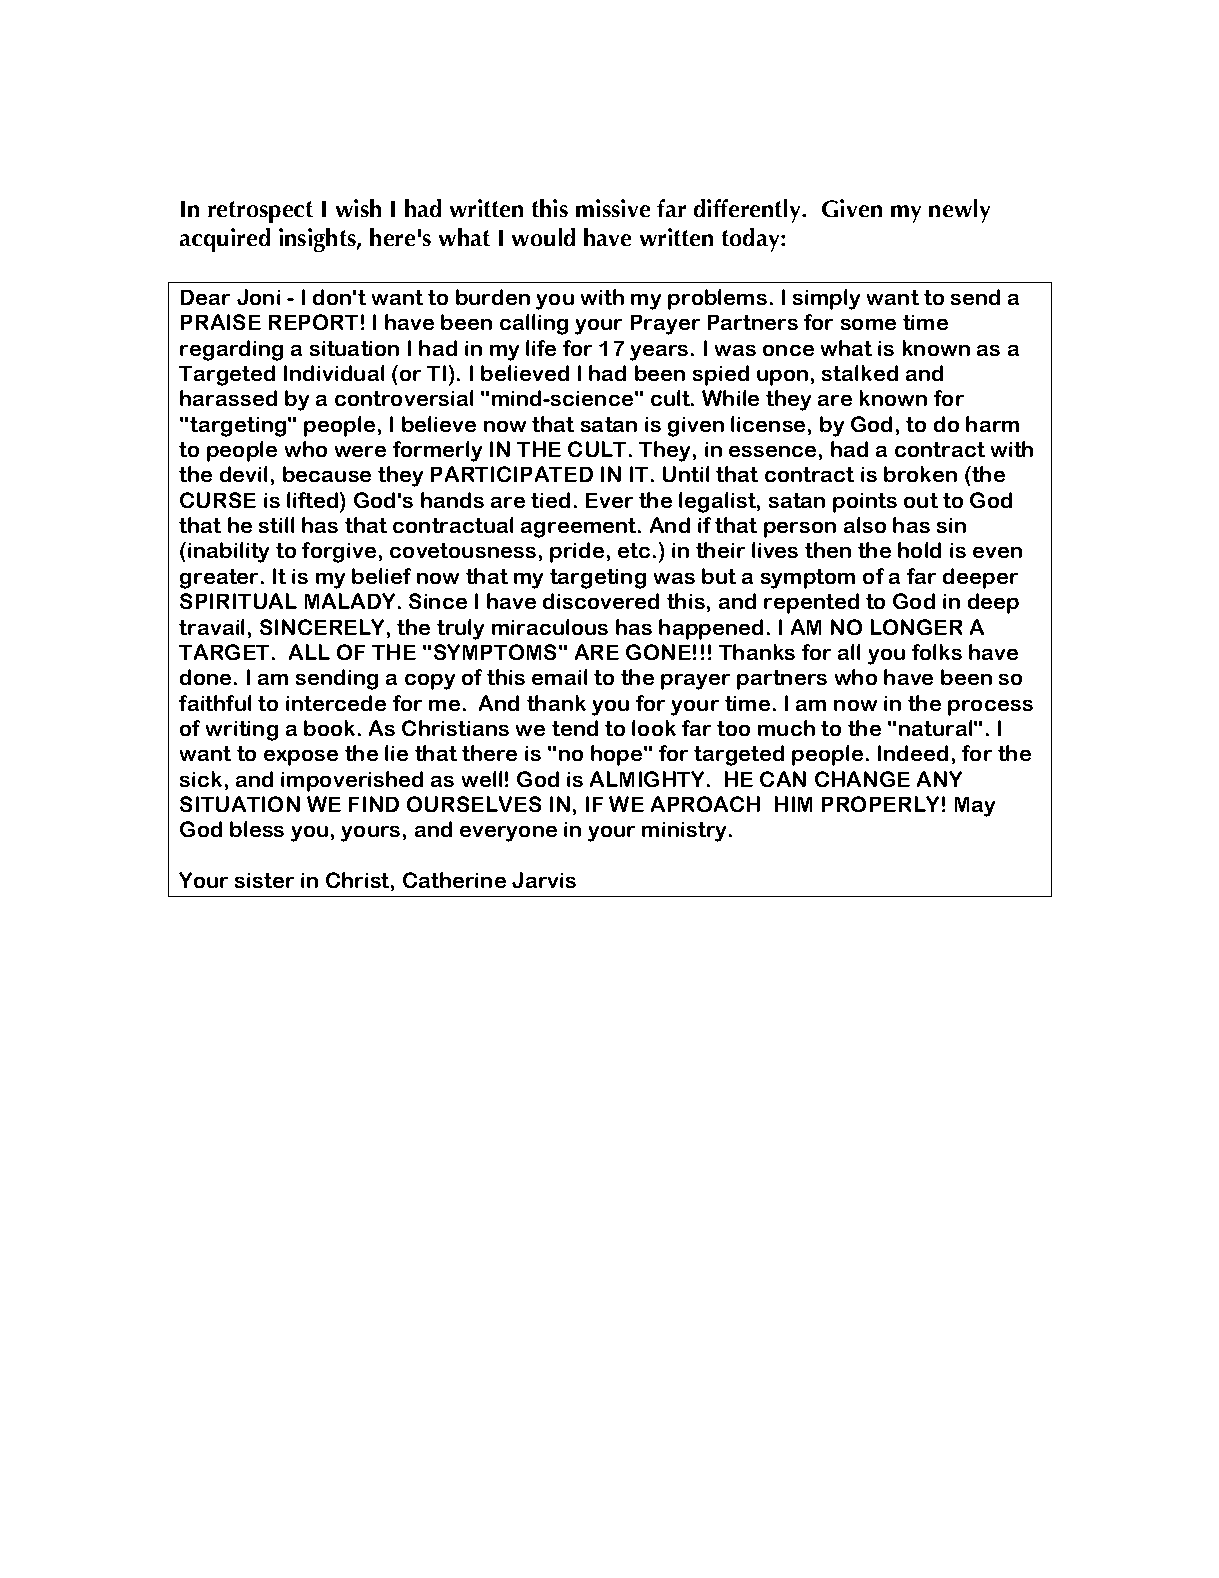  Describe the element at coordinates (339, 552) in the screenshot. I see `forgive` at that location.
